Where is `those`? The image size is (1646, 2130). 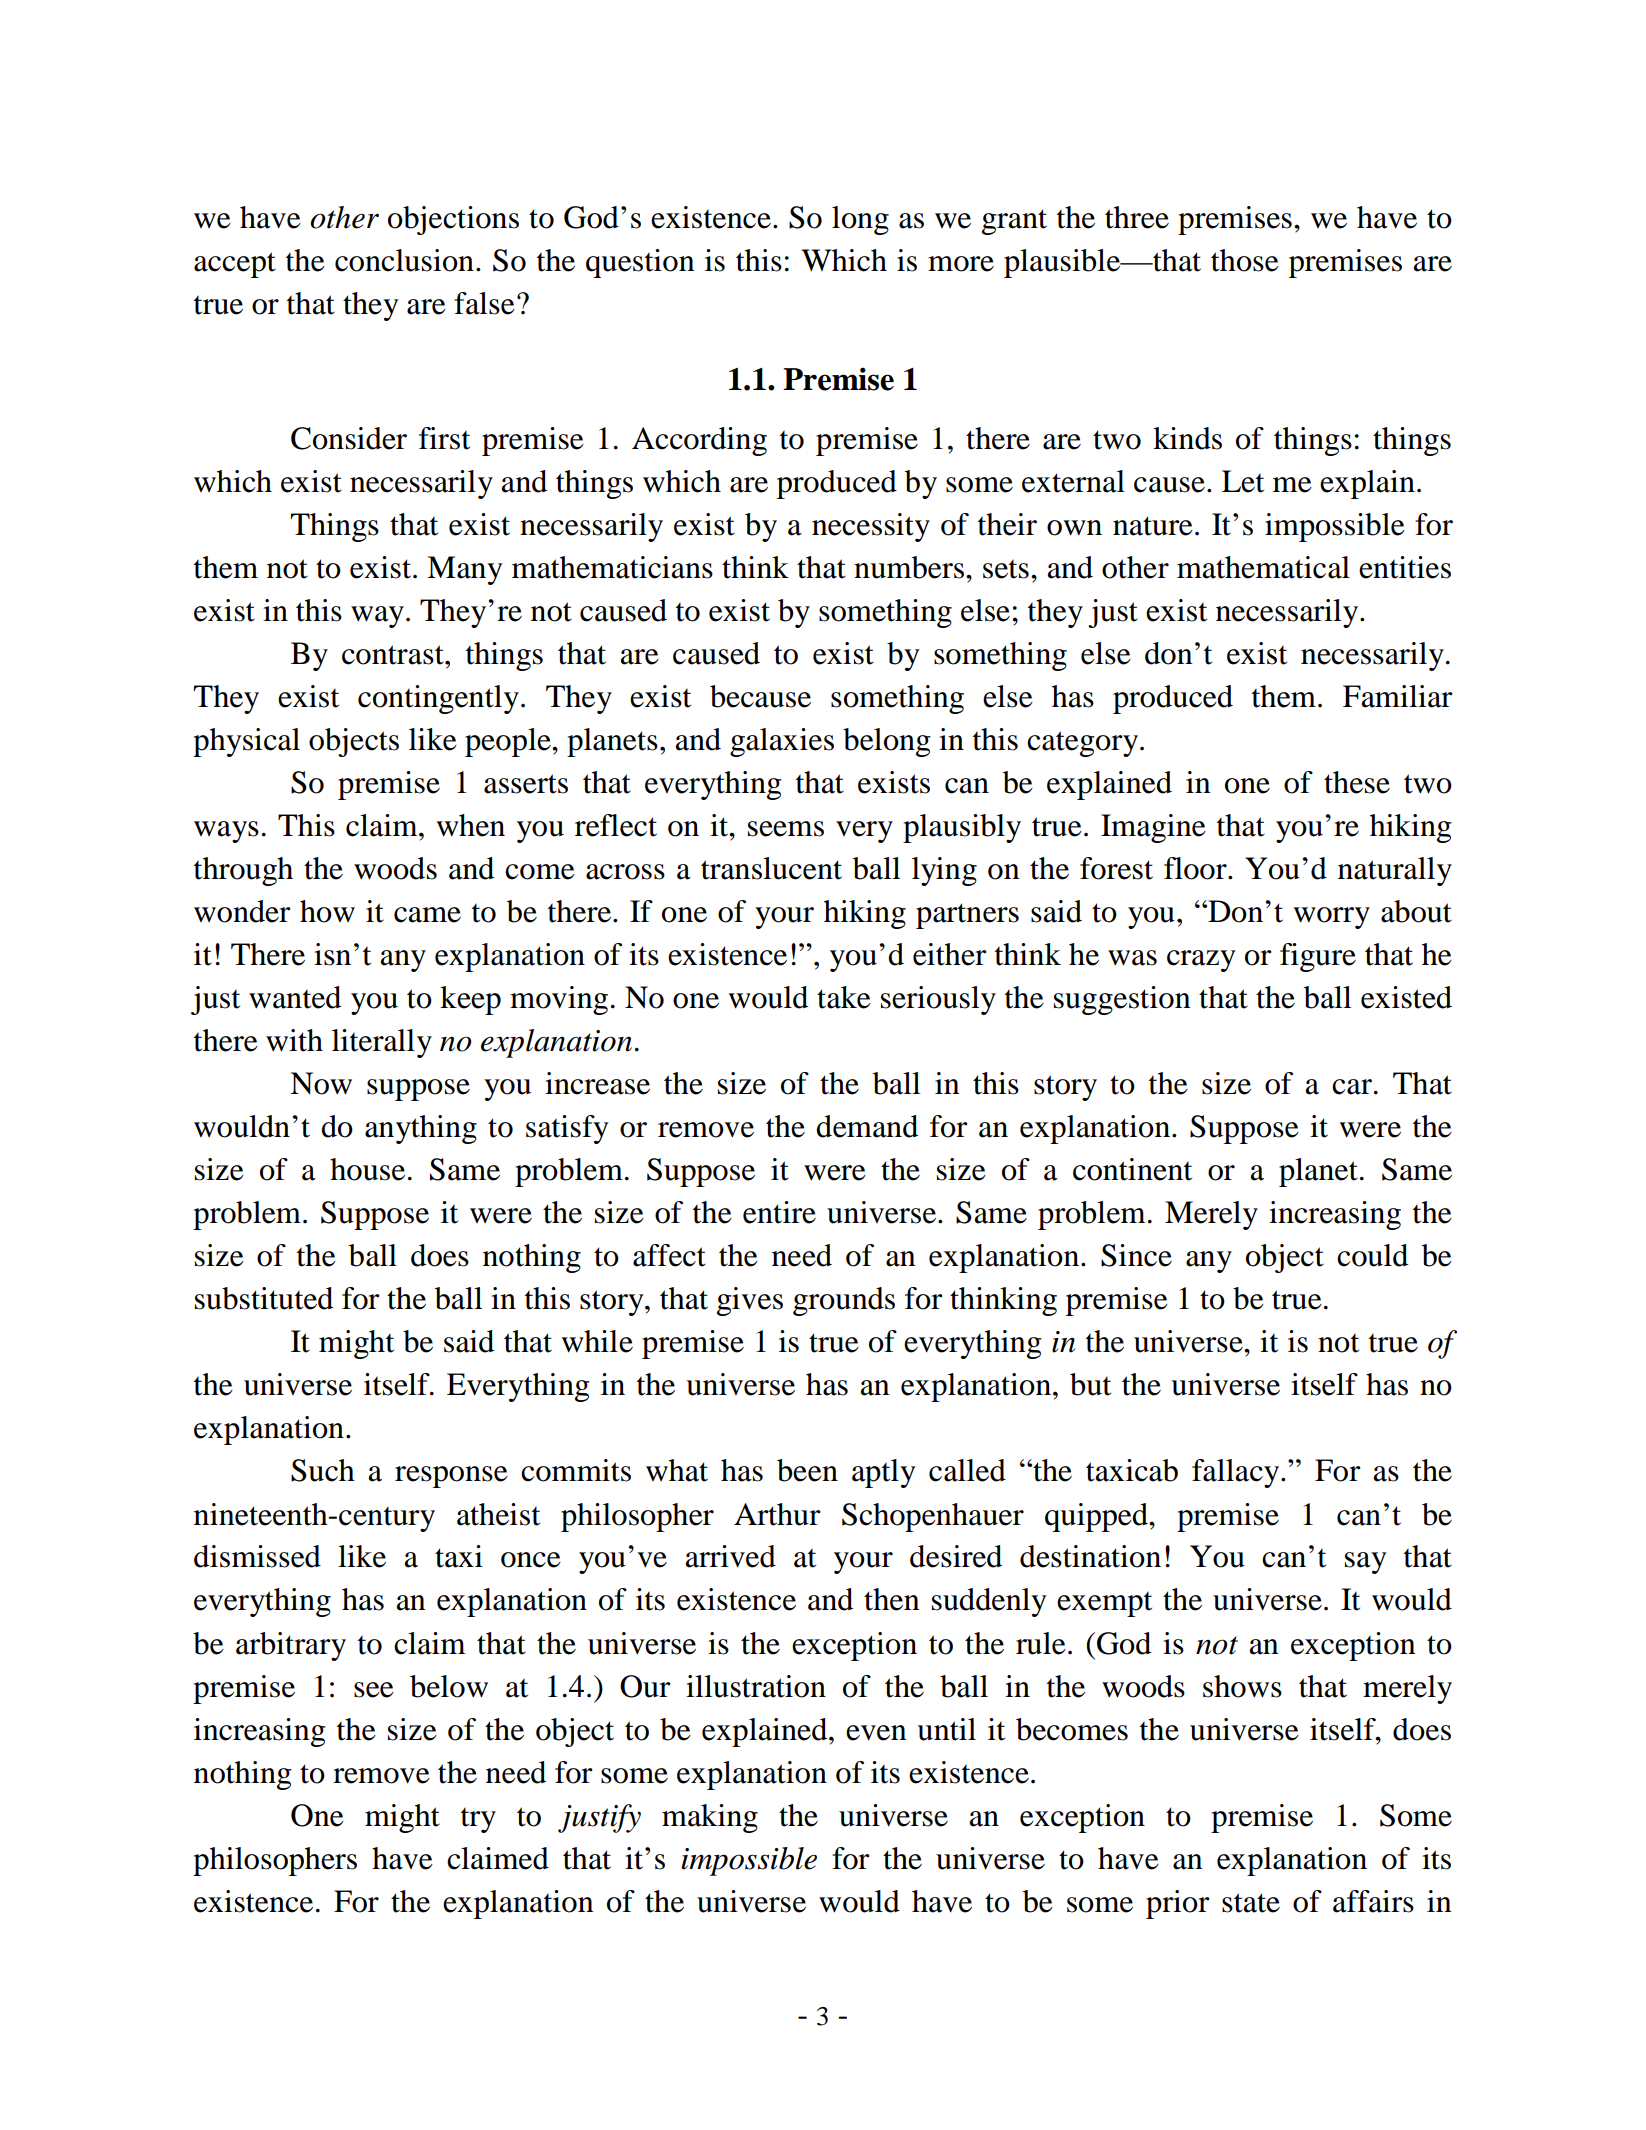
those is located at coordinates (1245, 260).
